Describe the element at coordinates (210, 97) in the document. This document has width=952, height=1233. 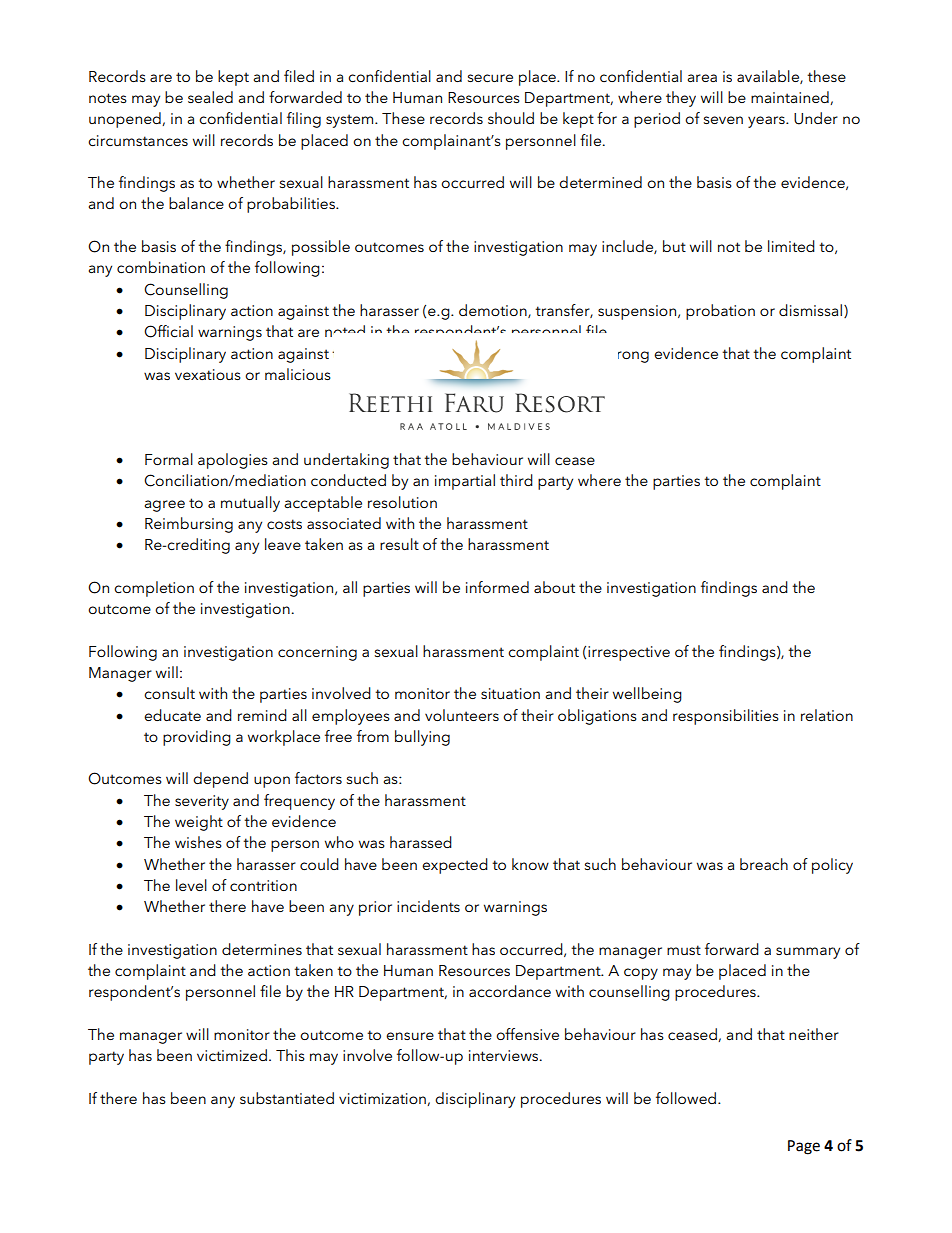
I see `sealed` at that location.
